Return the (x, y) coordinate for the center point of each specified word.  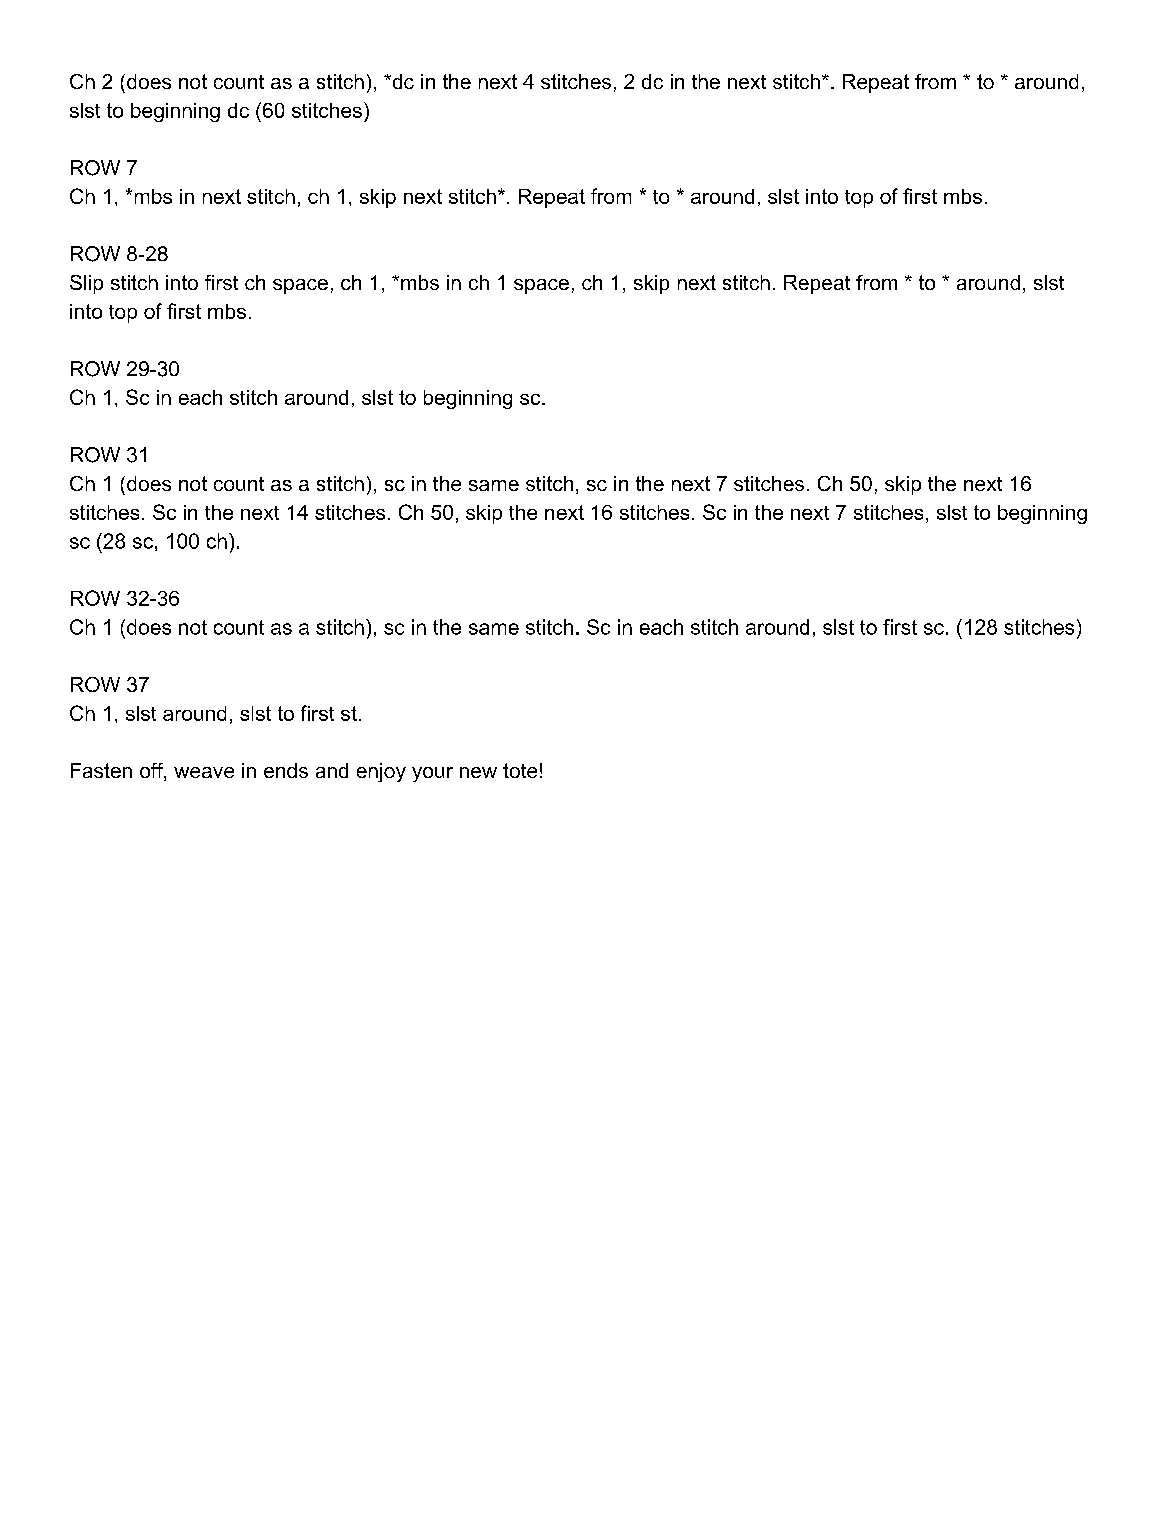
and (332, 770)
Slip (86, 284)
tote (520, 770)
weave (204, 772)
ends (286, 770)
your (432, 774)
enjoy (381, 772)
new (478, 772)
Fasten (101, 770)
